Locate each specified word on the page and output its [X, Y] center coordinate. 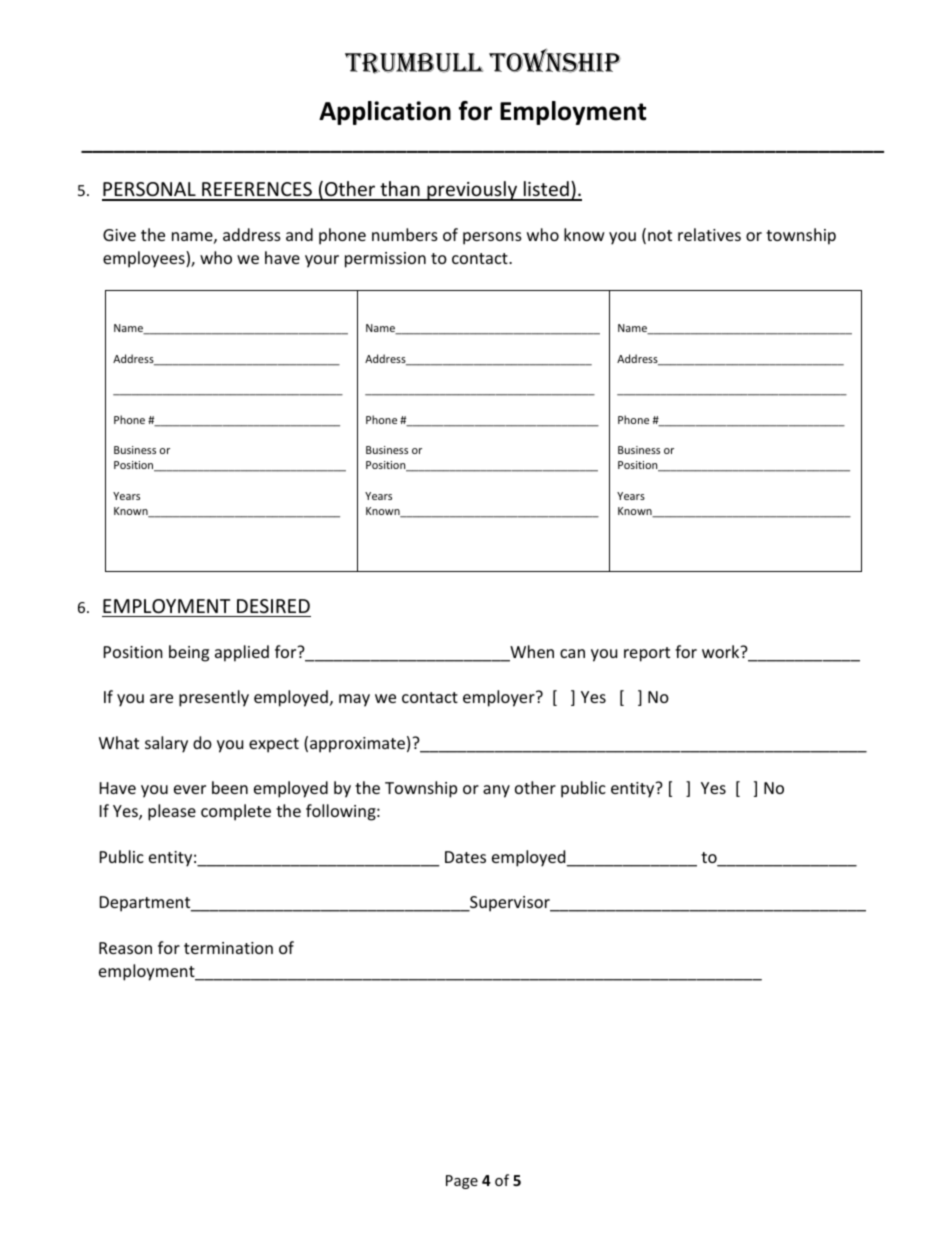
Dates [465, 857]
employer [500, 698]
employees [145, 259]
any [496, 791]
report [647, 654]
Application [385, 113]
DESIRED [273, 606]
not [660, 235]
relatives [709, 234]
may [354, 700]
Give [119, 235]
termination [228, 948]
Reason [125, 948]
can [572, 653]
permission [385, 260]
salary [166, 744]
